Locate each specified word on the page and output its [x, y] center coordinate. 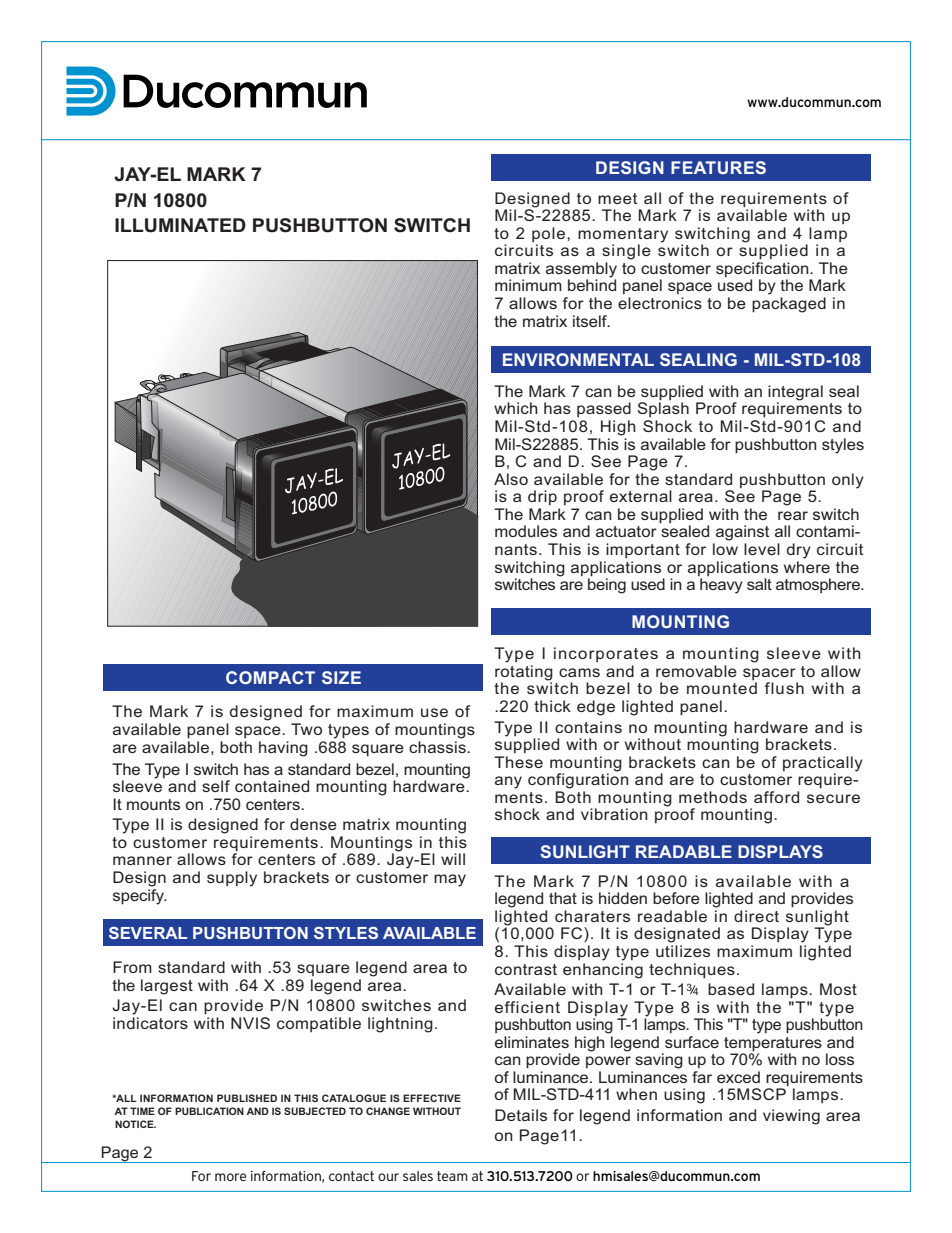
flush [784, 688]
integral [795, 394]
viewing [791, 1117]
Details [521, 1115]
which [516, 408]
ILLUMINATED [180, 225]
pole [548, 234]
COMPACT [270, 677]
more [230, 1177]
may [450, 880]
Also [511, 479]
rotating [524, 674]
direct [756, 916]
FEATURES [718, 167]
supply [232, 879]
